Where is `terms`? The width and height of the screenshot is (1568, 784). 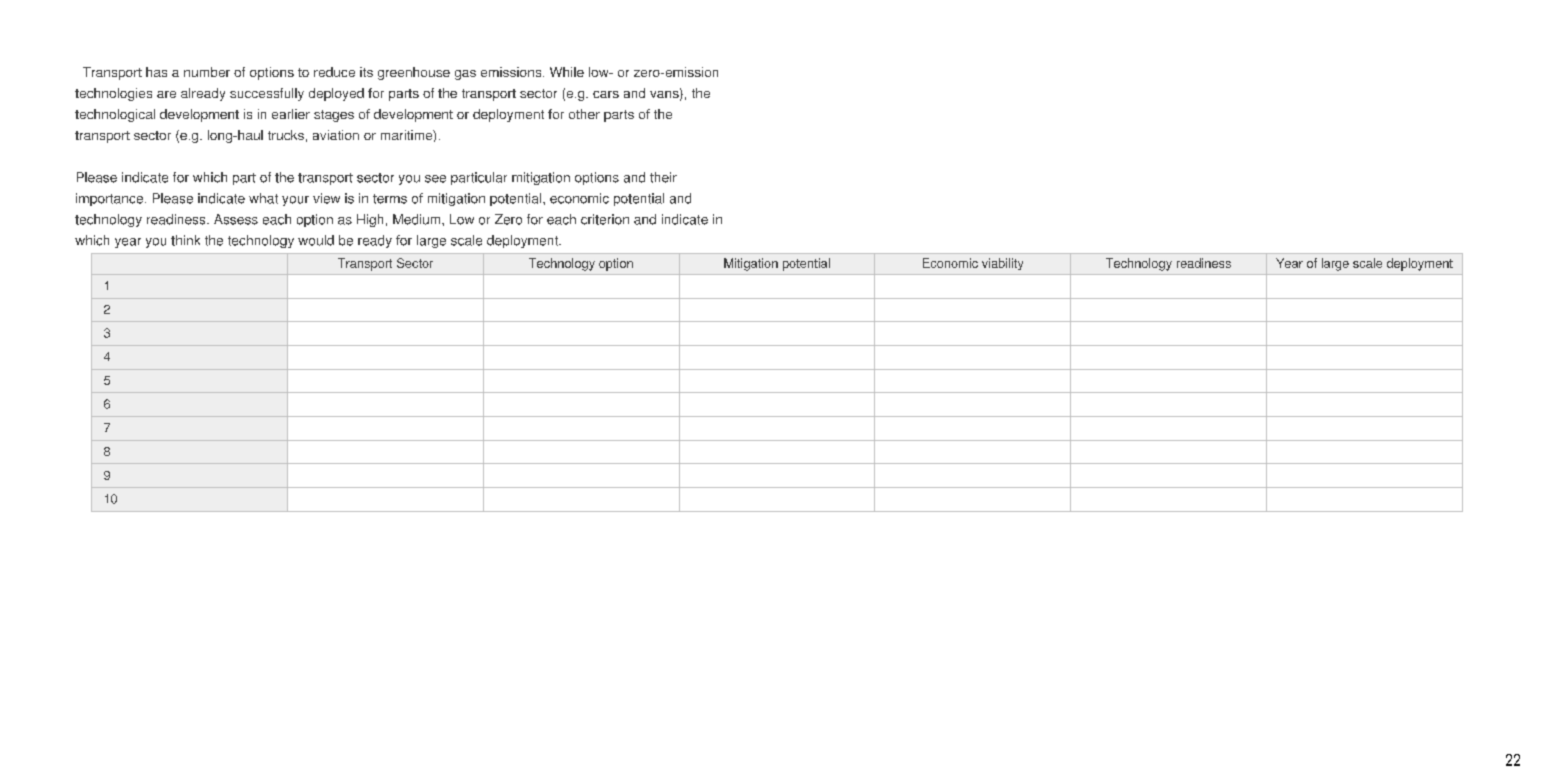
terms is located at coordinates (390, 199).
